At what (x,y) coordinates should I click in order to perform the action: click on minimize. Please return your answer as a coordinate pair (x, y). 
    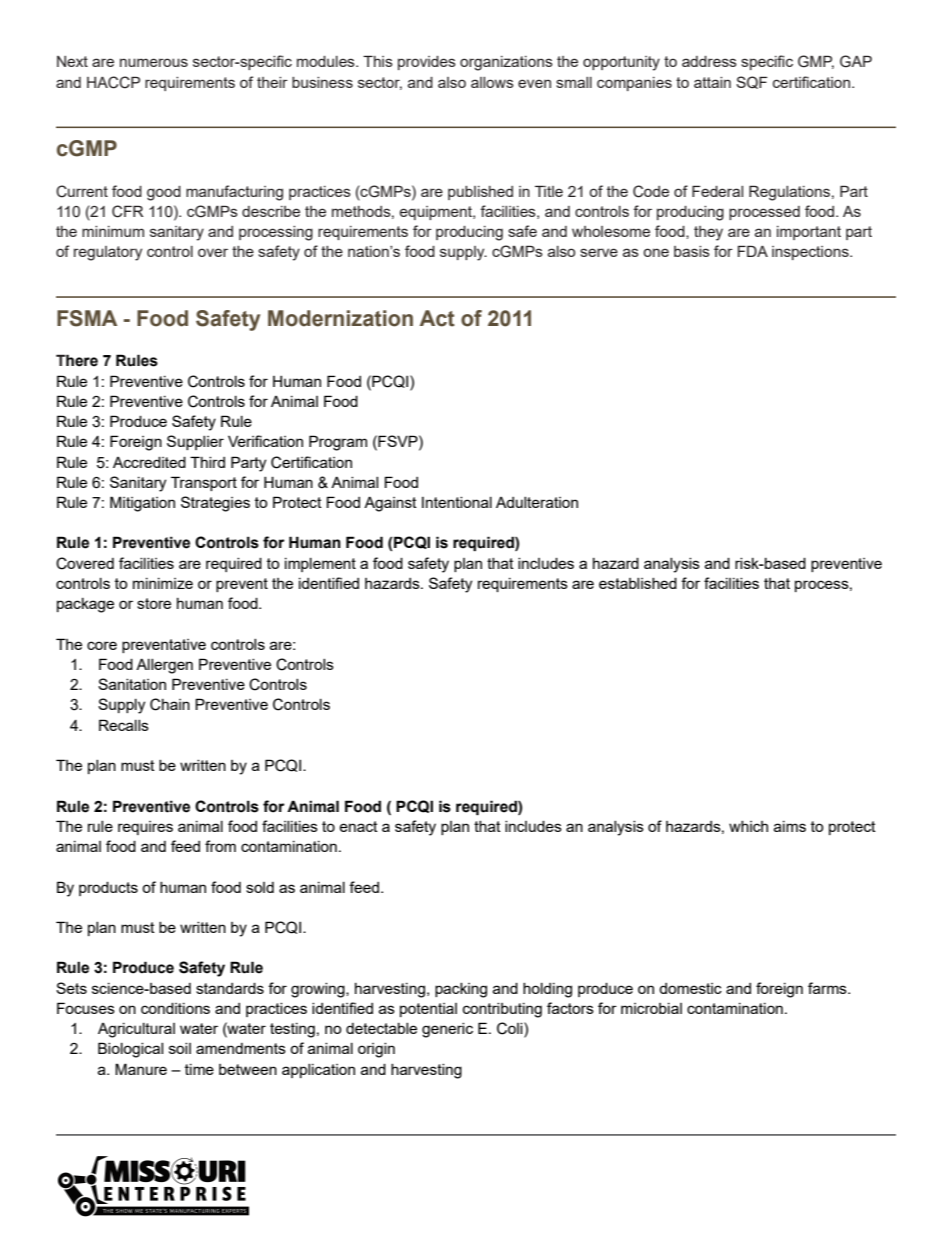
    Looking at the image, I should click on (163, 583).
